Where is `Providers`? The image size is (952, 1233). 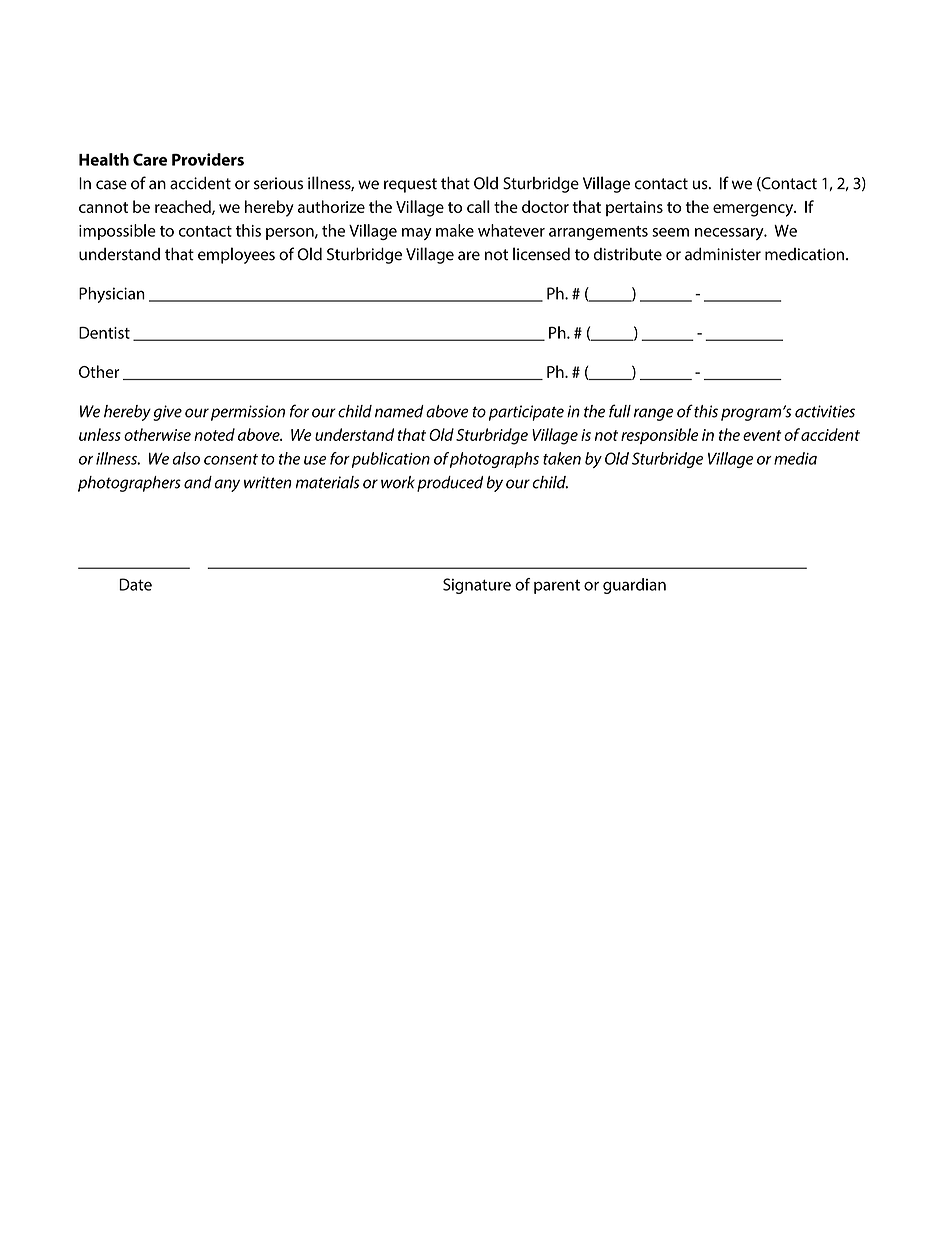
Providers is located at coordinates (208, 159).
